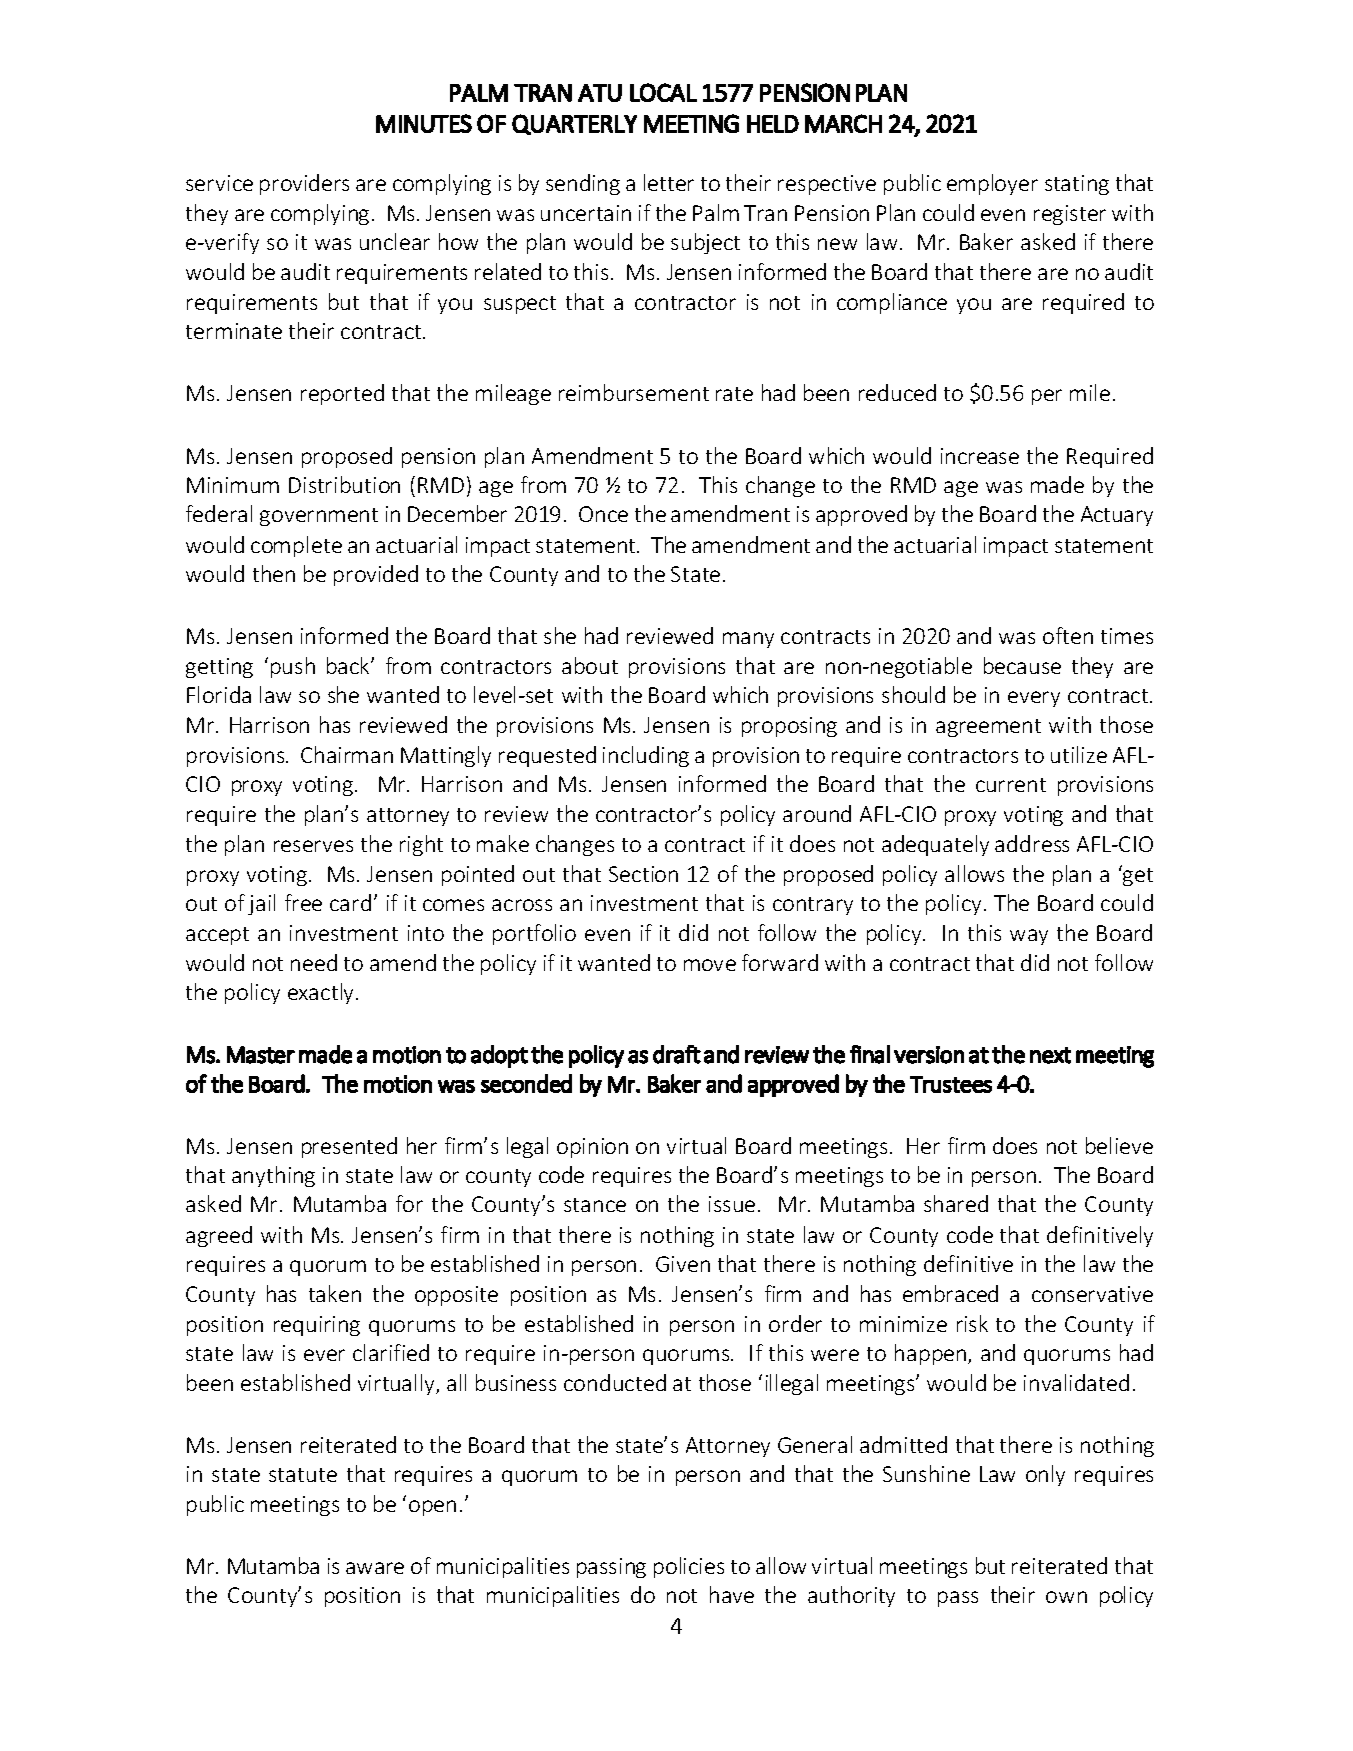 This screenshot has width=1353, height=1751. What do you see at coordinates (375, 1568) in the screenshot?
I see `aware` at bounding box center [375, 1568].
